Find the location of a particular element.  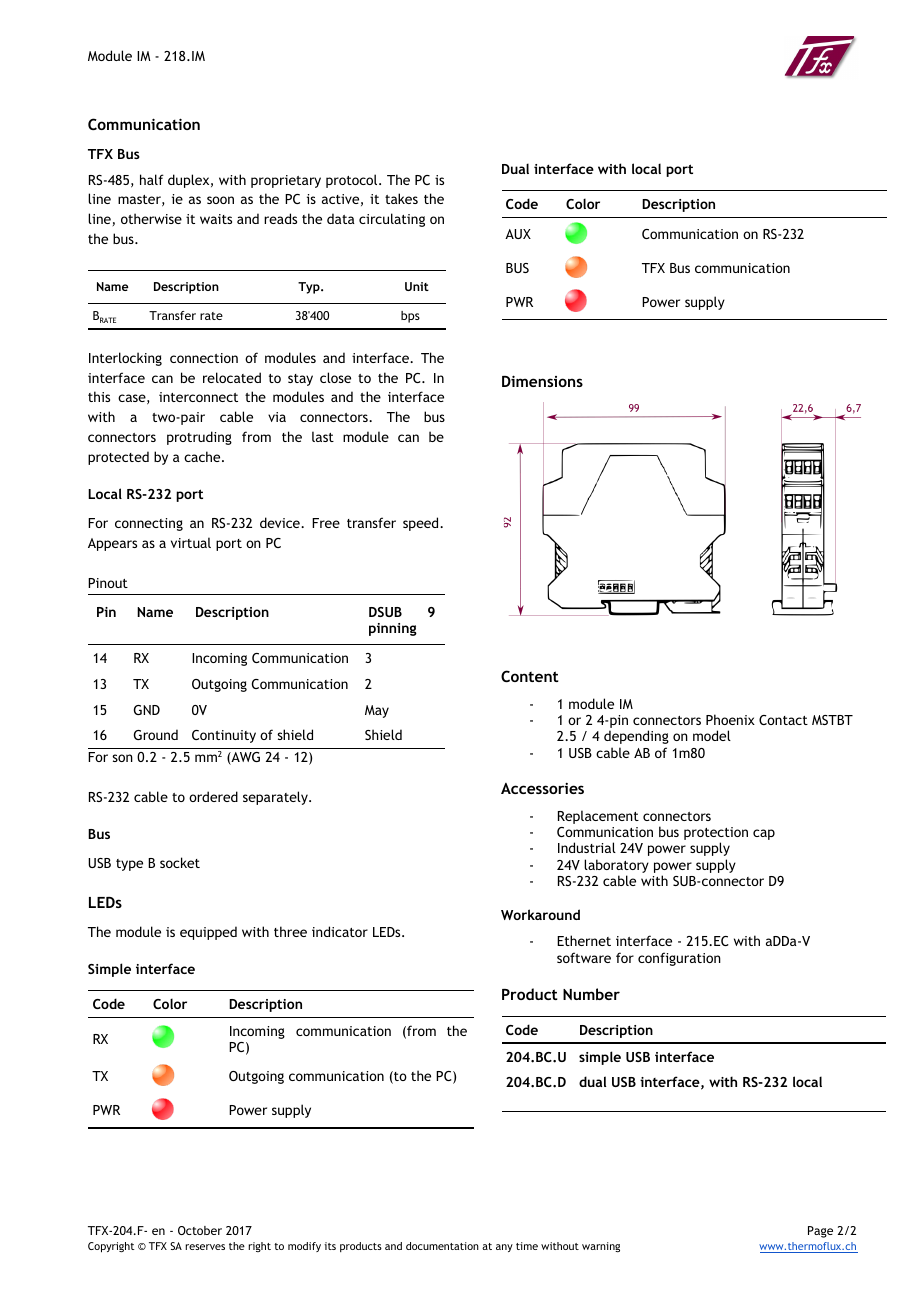

October is located at coordinates (200, 1230).
